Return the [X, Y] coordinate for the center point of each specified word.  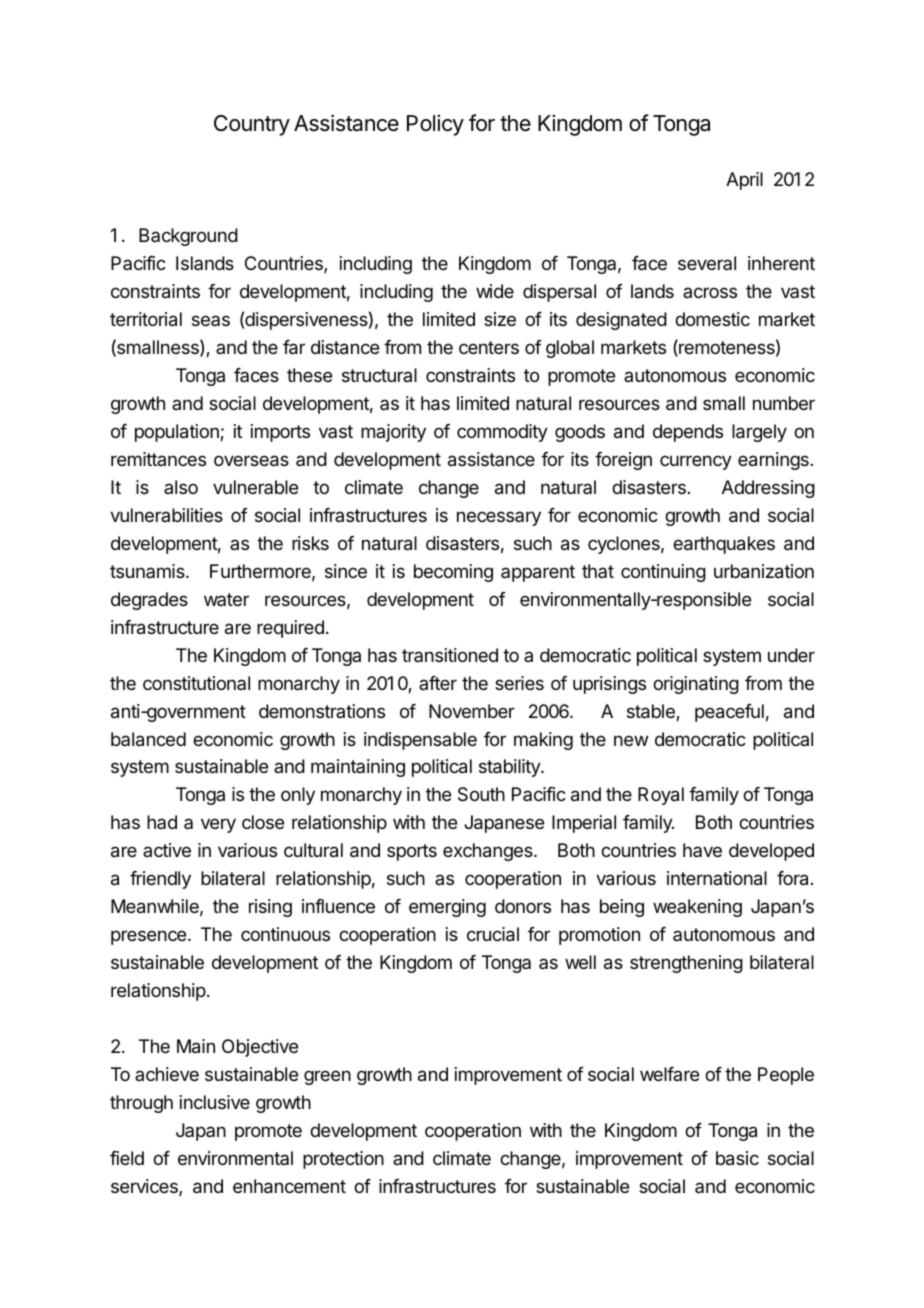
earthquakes [724, 545]
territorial [146, 319]
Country [252, 125]
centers [489, 347]
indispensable [420, 741]
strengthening [686, 964]
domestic [712, 319]
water [226, 599]
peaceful [729, 713]
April [744, 181]
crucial [493, 934]
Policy [435, 125]
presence [150, 937]
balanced [148, 739]
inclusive [215, 1102]
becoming [453, 573]
